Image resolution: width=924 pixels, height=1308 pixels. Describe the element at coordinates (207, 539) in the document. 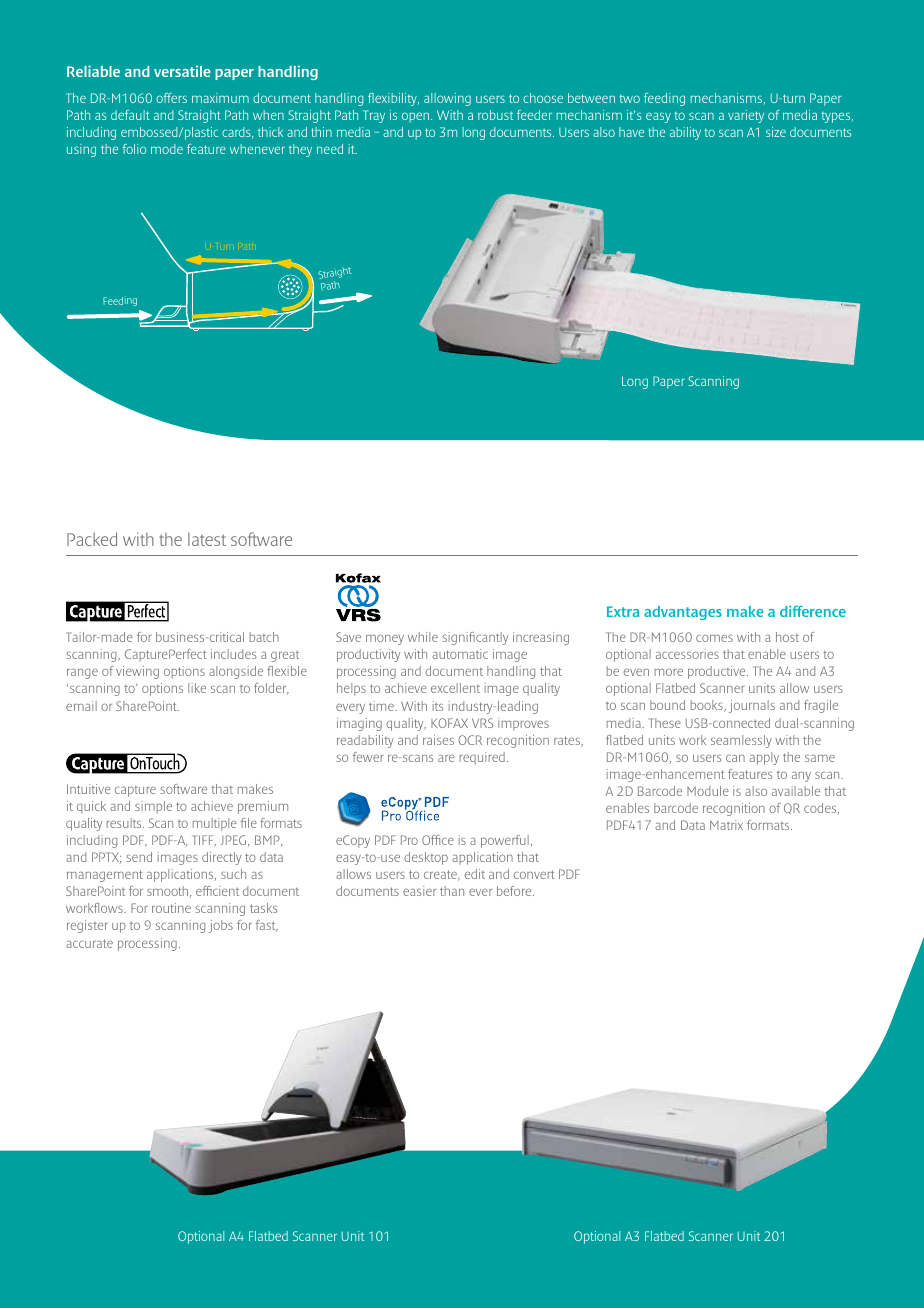

I see `latest` at that location.
